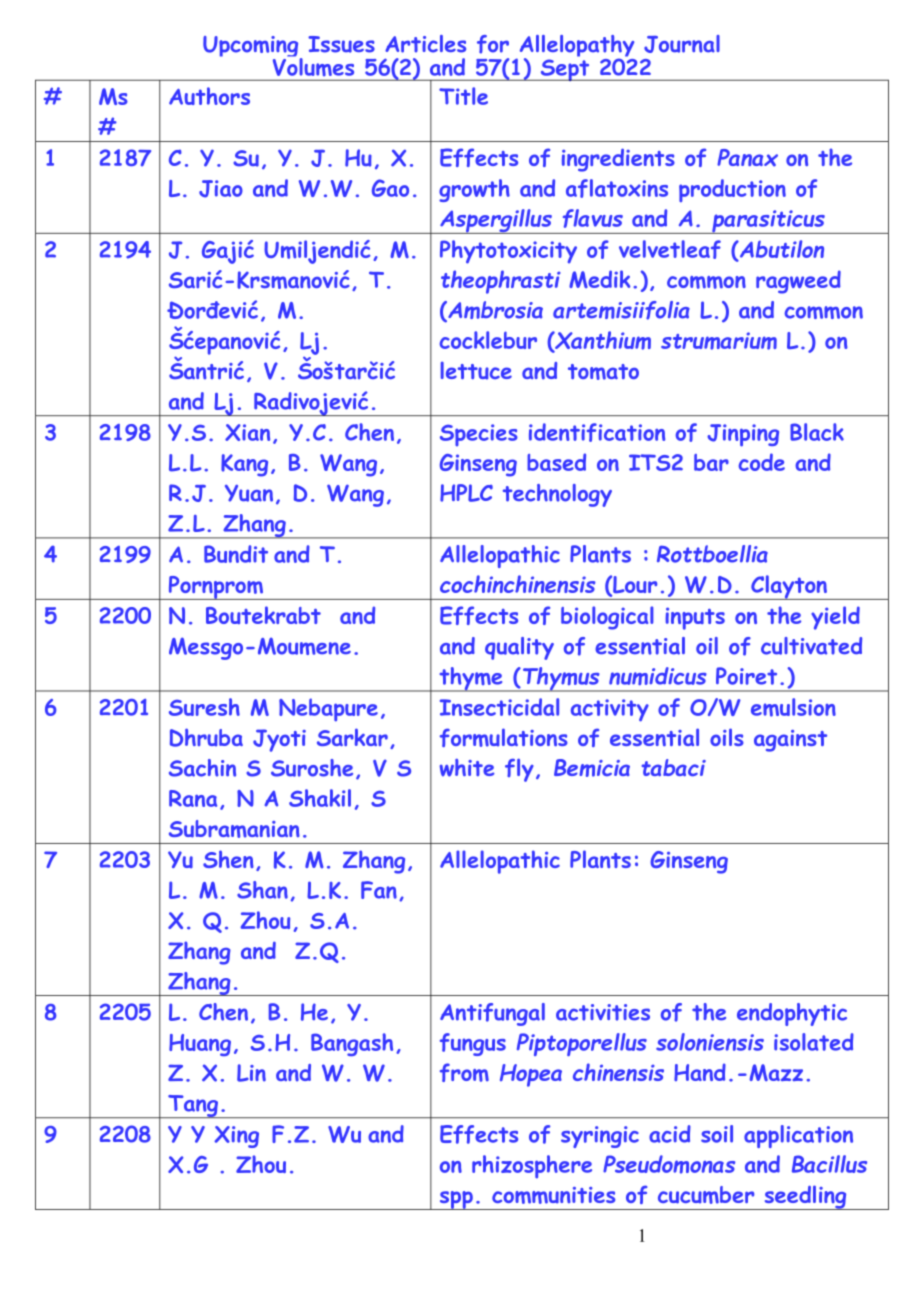  What do you see at coordinates (236, 1137) in the screenshot?
I see `Xing` at bounding box center [236, 1137].
